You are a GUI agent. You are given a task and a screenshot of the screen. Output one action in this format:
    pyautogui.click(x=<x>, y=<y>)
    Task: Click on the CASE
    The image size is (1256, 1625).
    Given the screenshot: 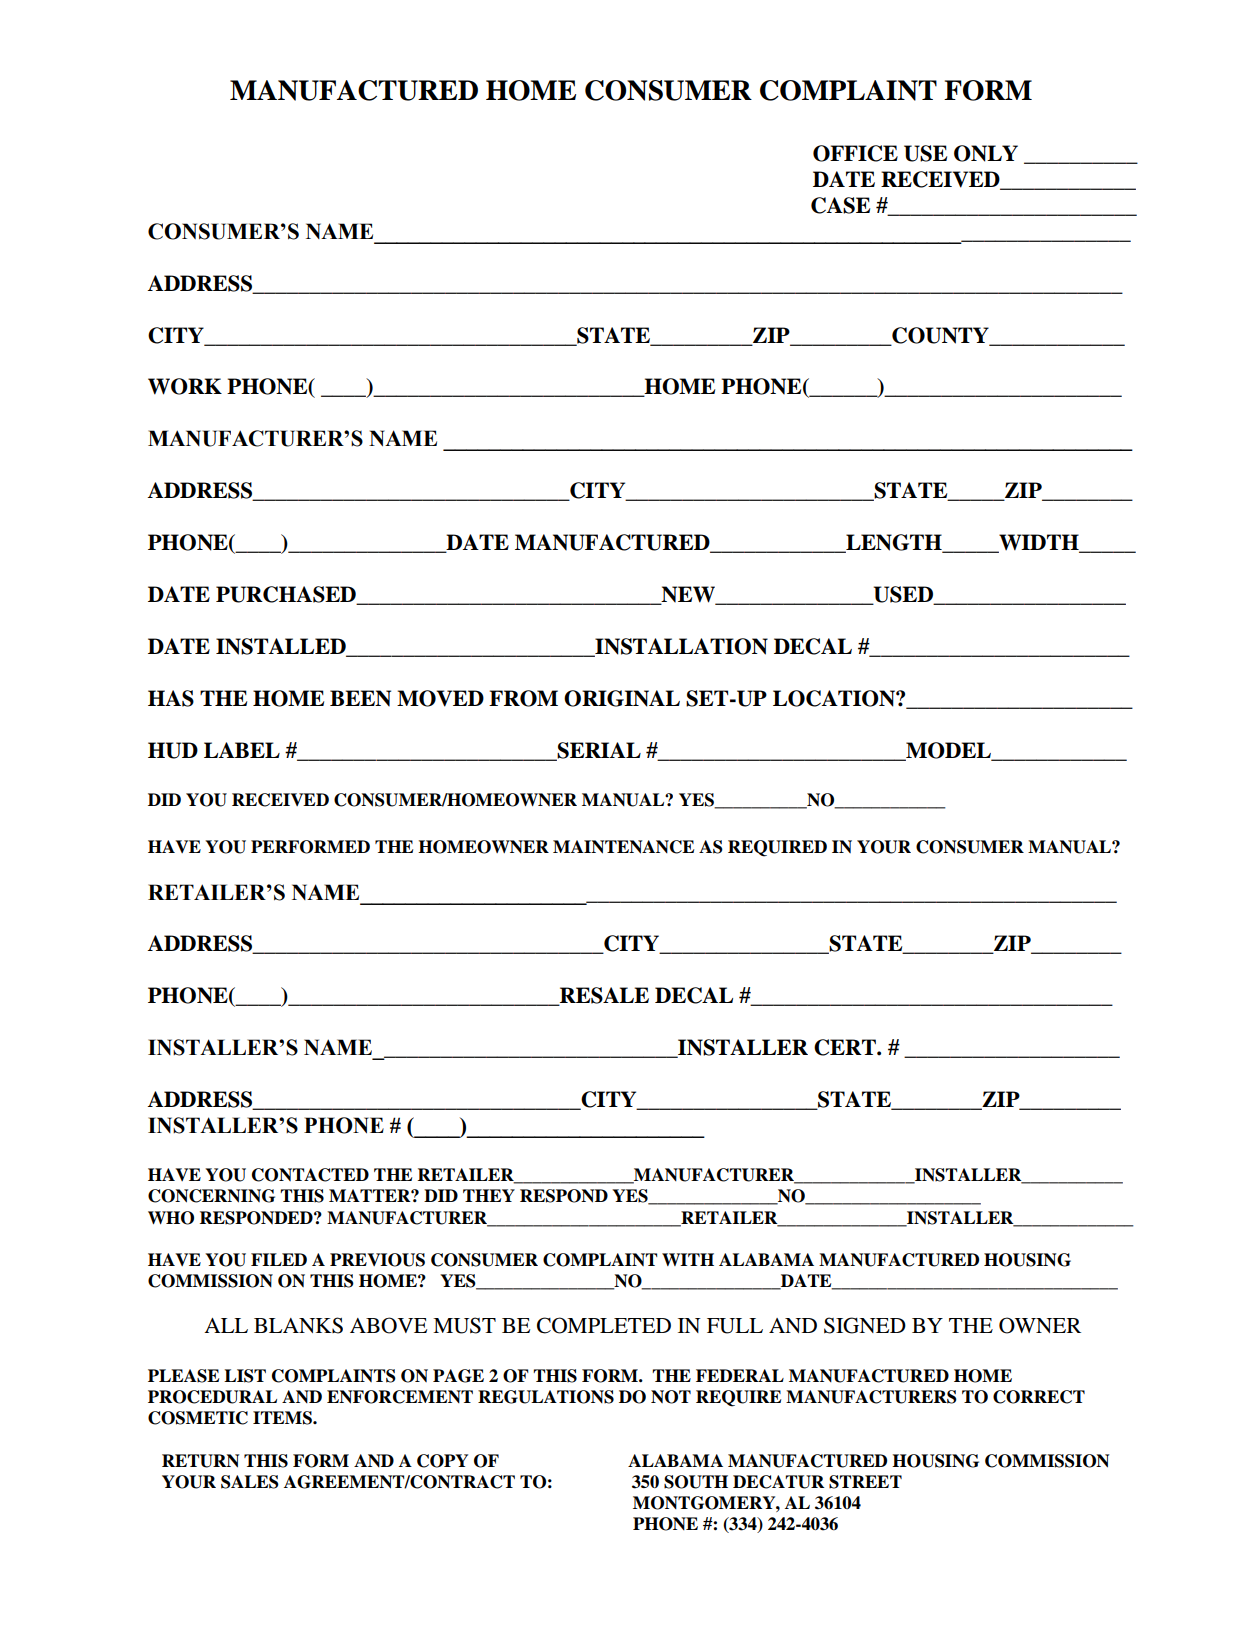 What is the action you would take?
    pyautogui.click(x=840, y=205)
